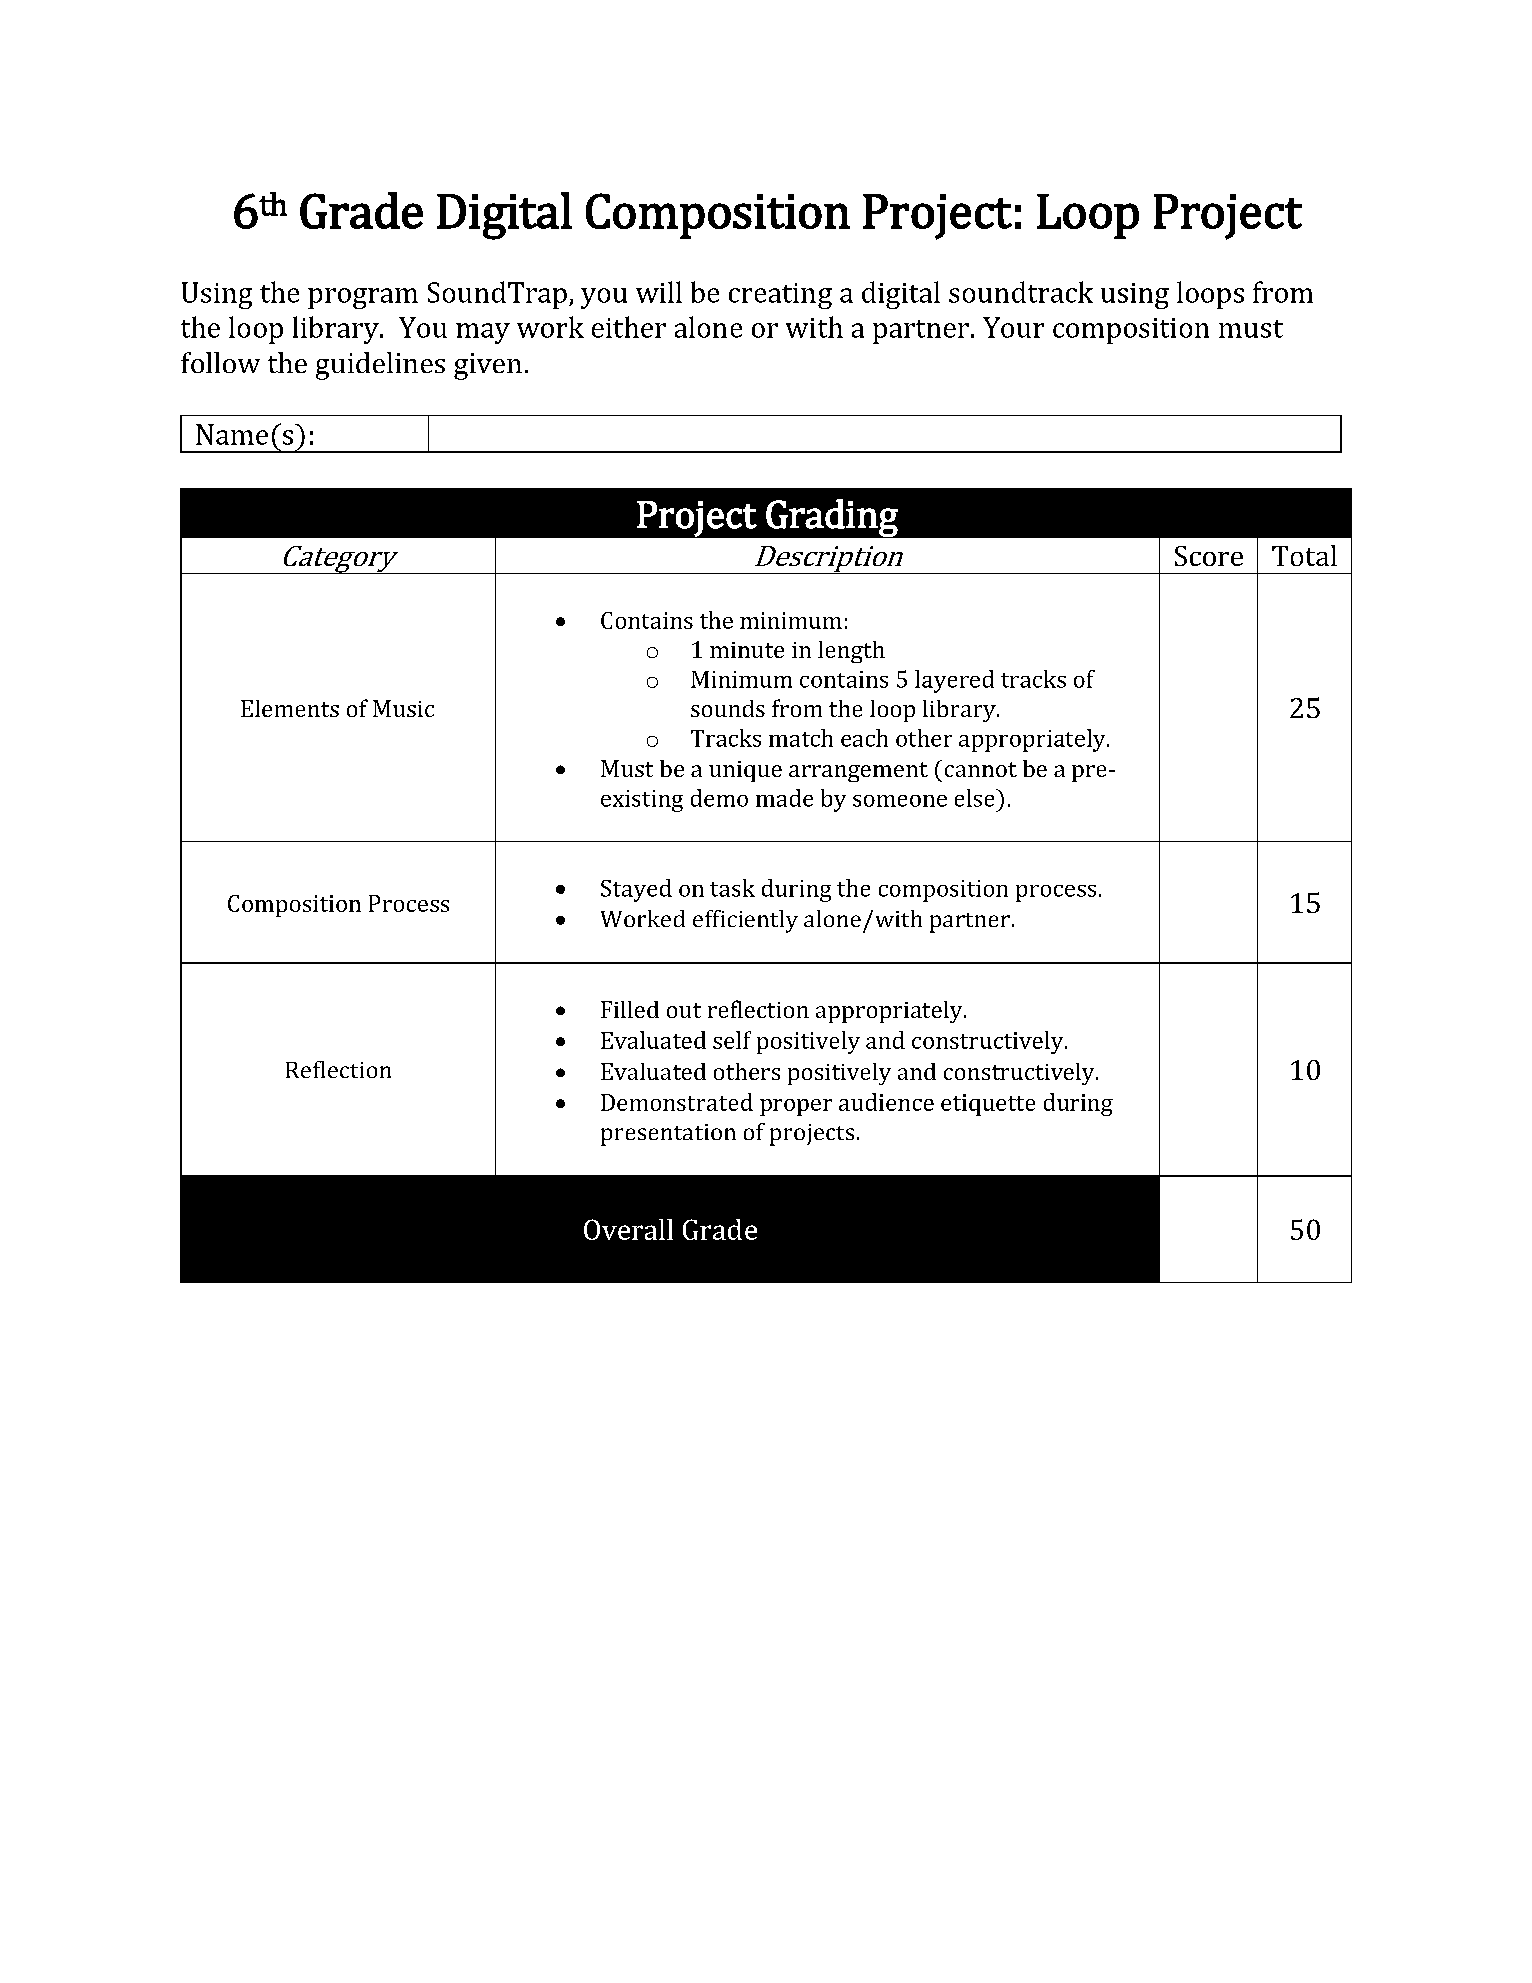 This screenshot has width=1532, height=1983. Describe the element at coordinates (747, 650) in the screenshot. I see `minute` at that location.
